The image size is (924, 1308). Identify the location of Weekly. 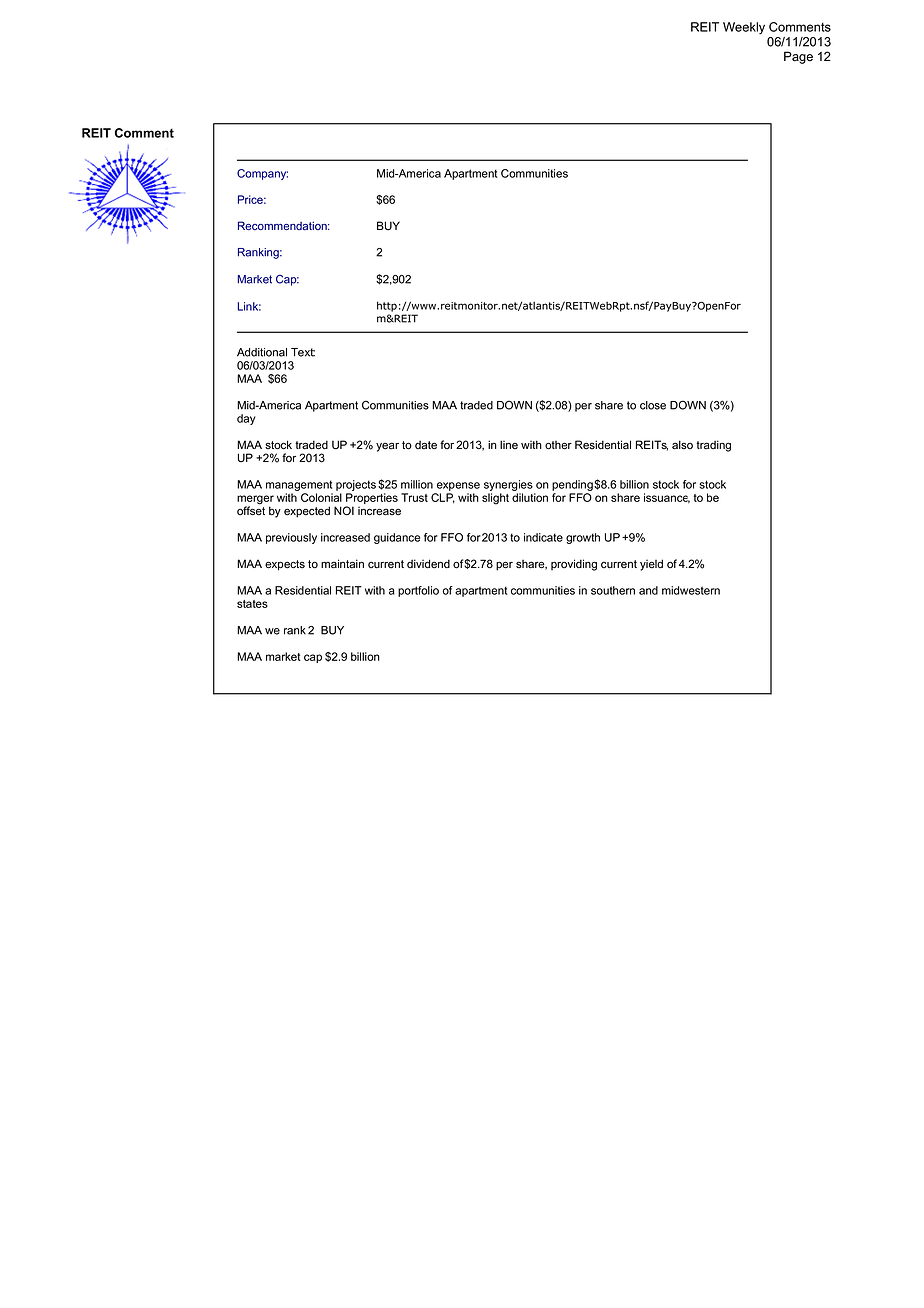
(744, 28).
